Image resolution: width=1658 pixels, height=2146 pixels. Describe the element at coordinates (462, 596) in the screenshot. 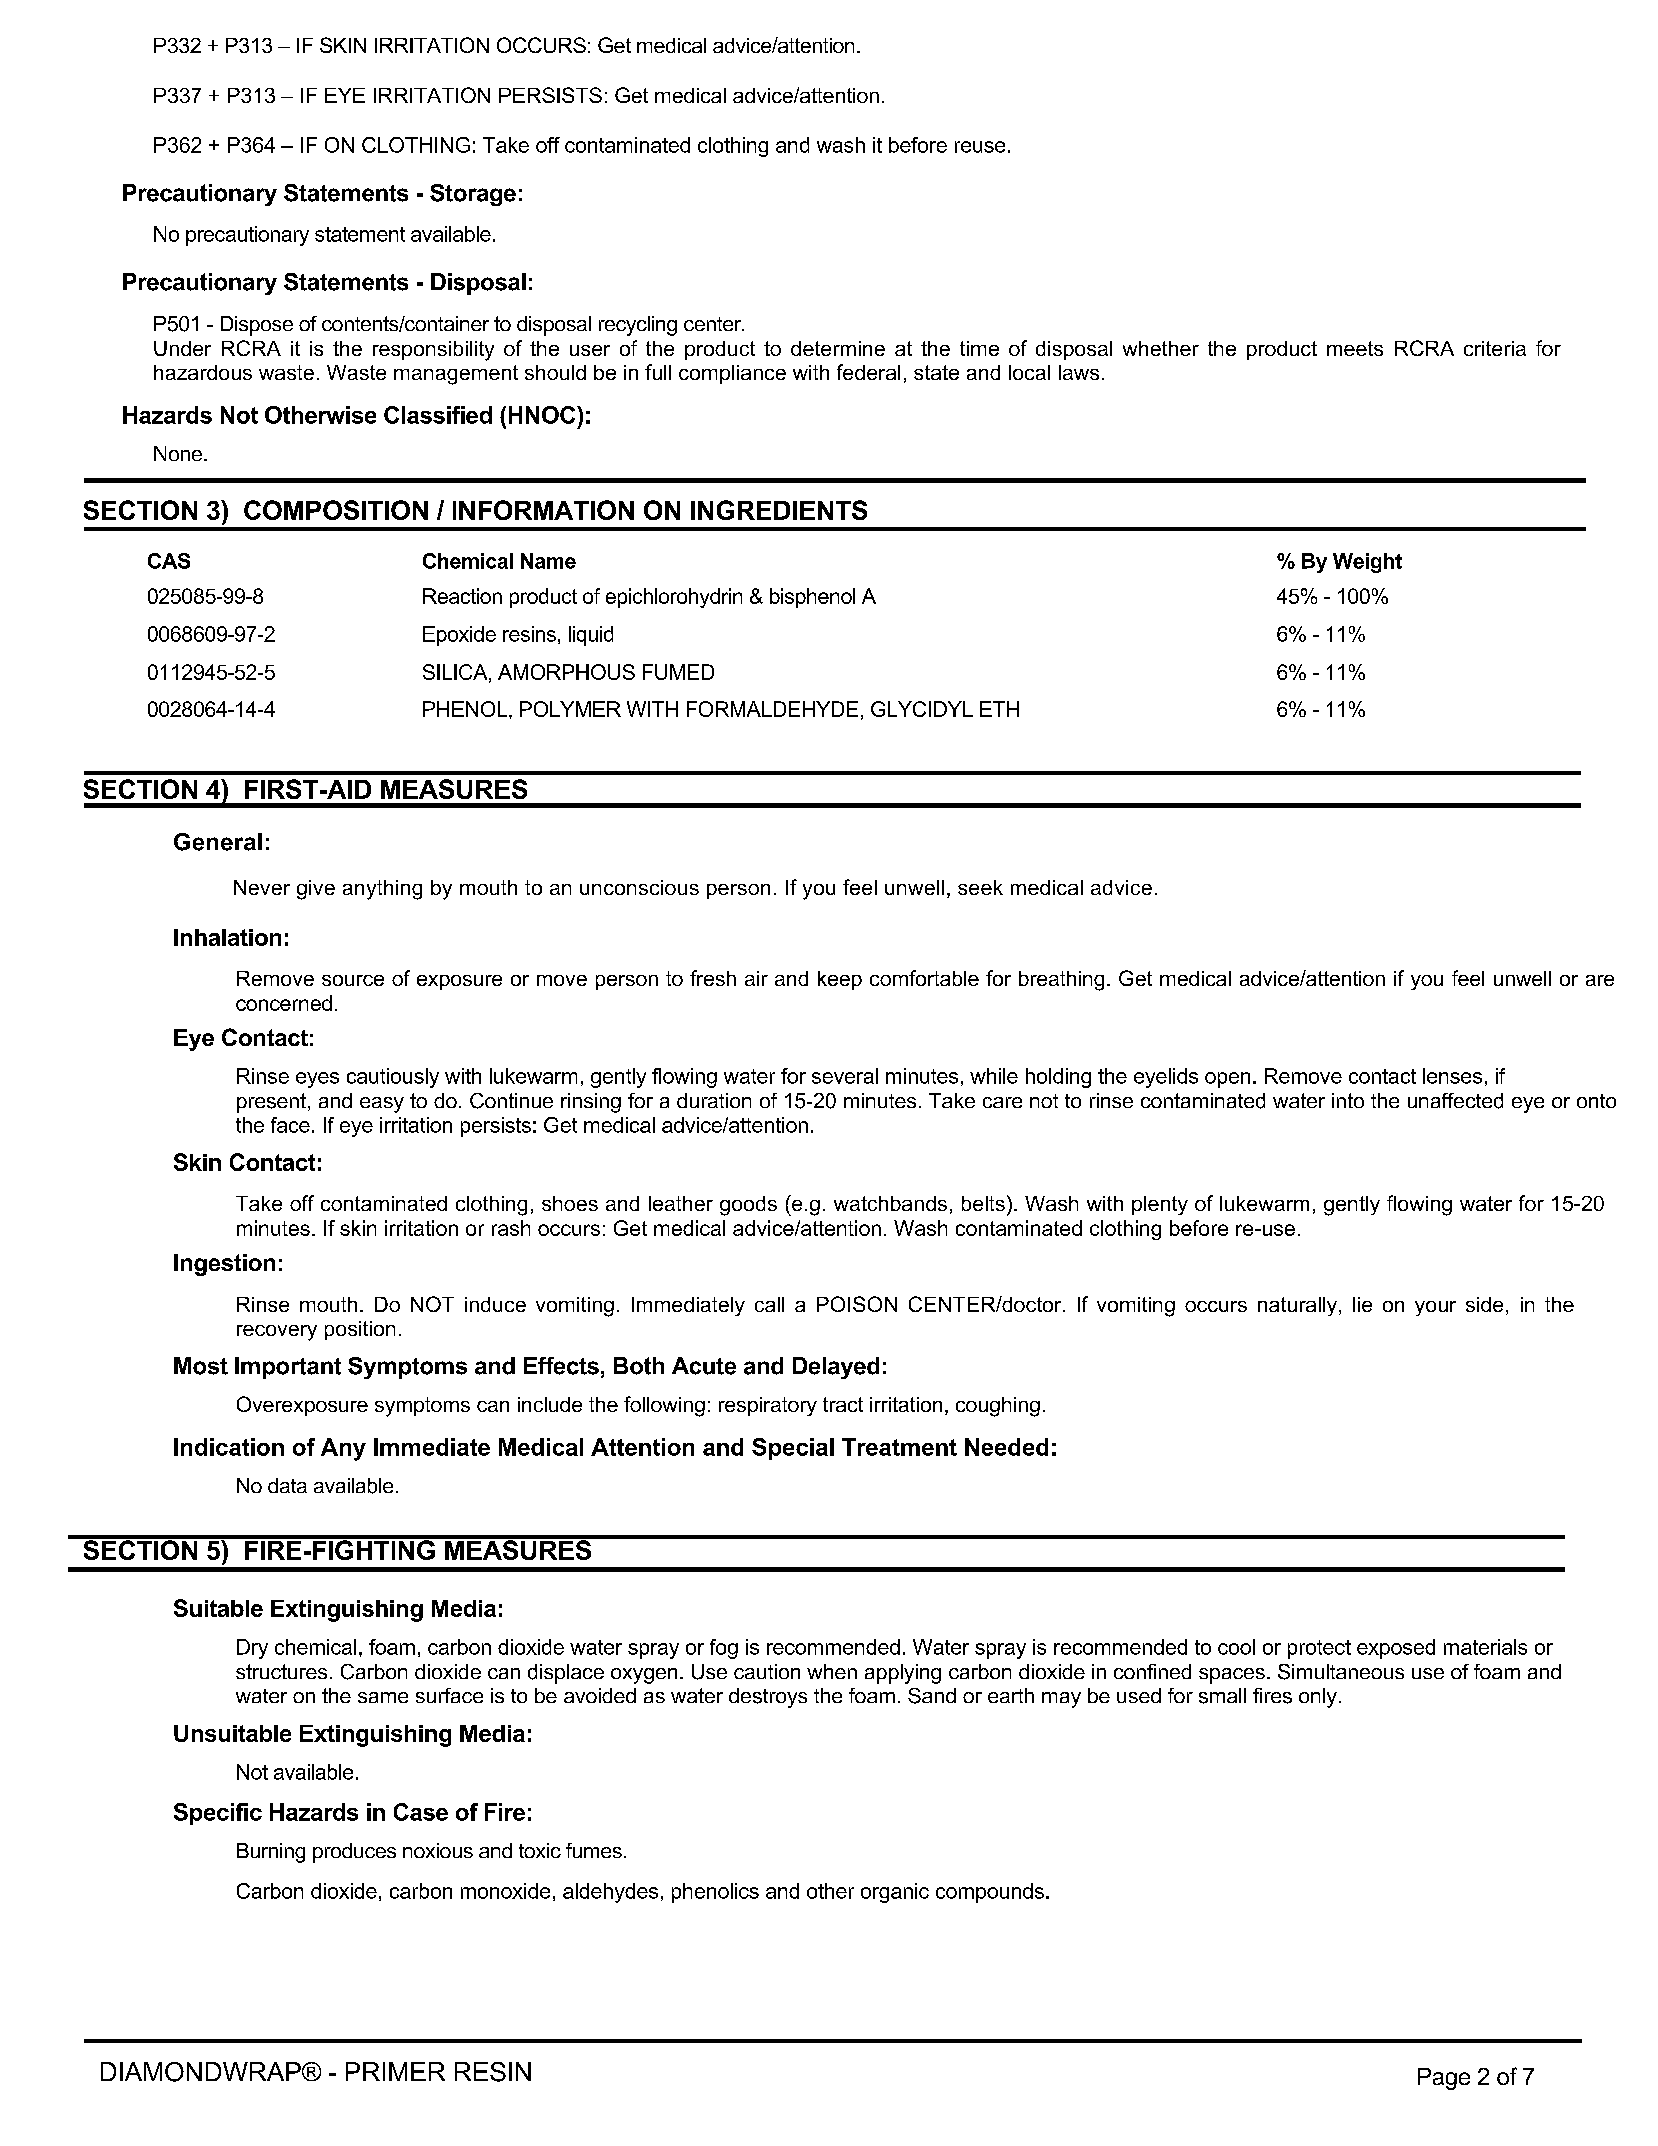

I see `Reaction` at that location.
